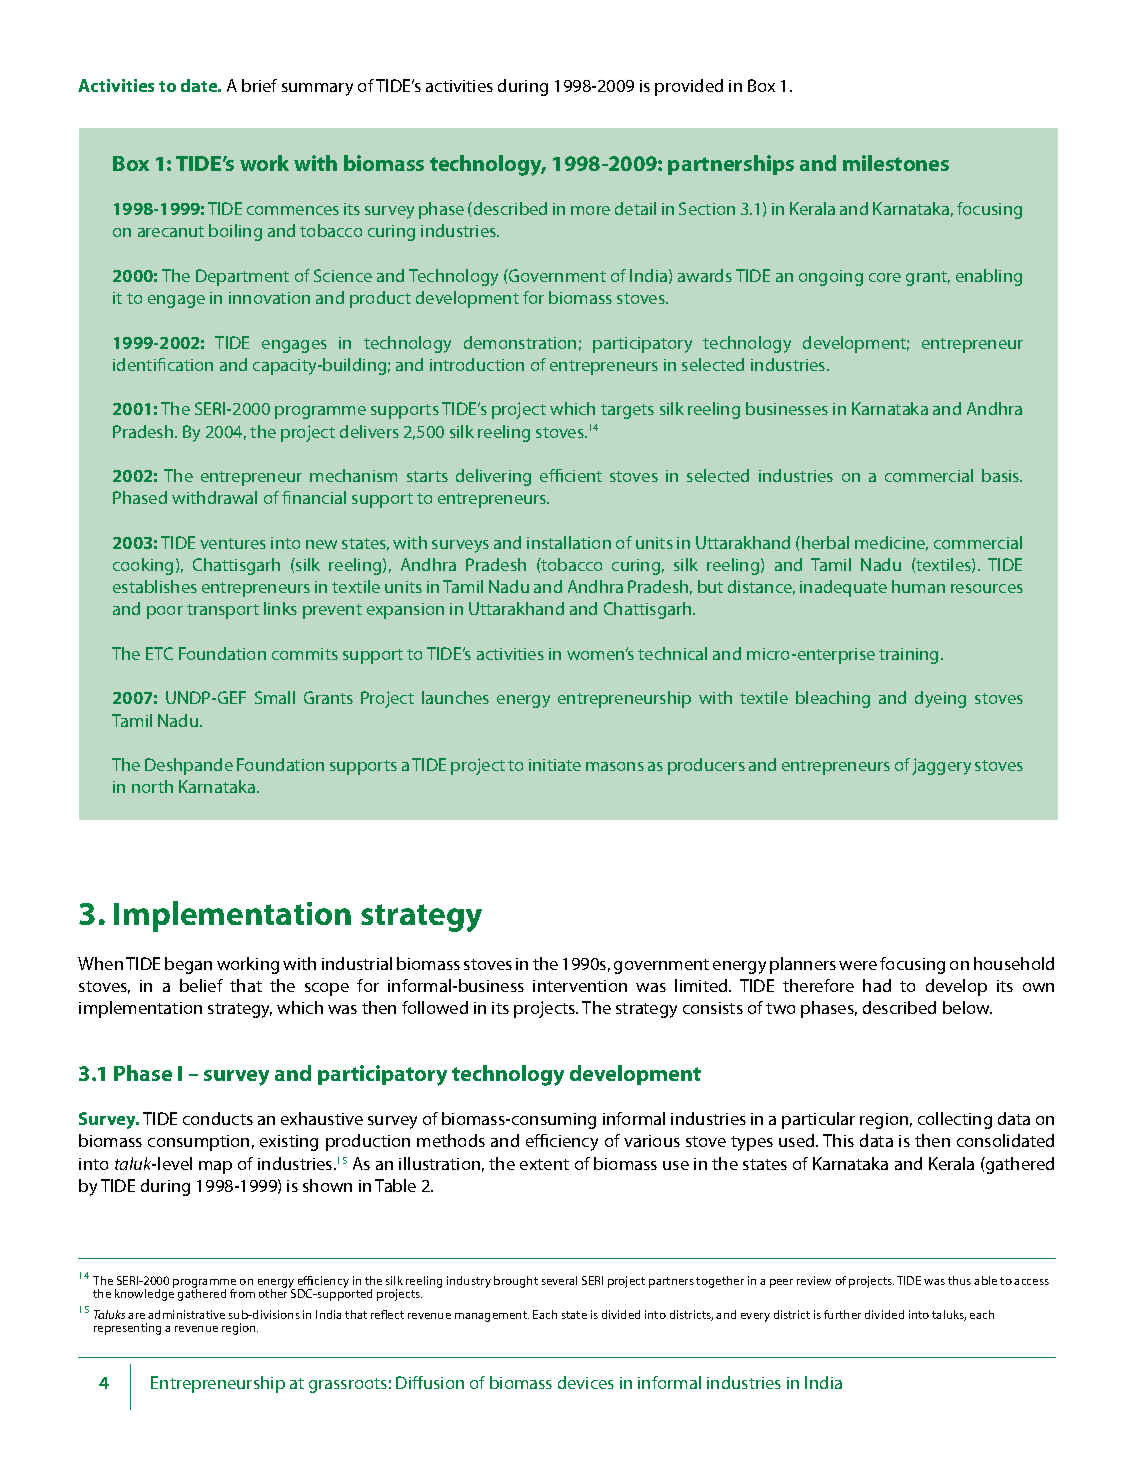  I want to click on administrative, so click(186, 1314).
